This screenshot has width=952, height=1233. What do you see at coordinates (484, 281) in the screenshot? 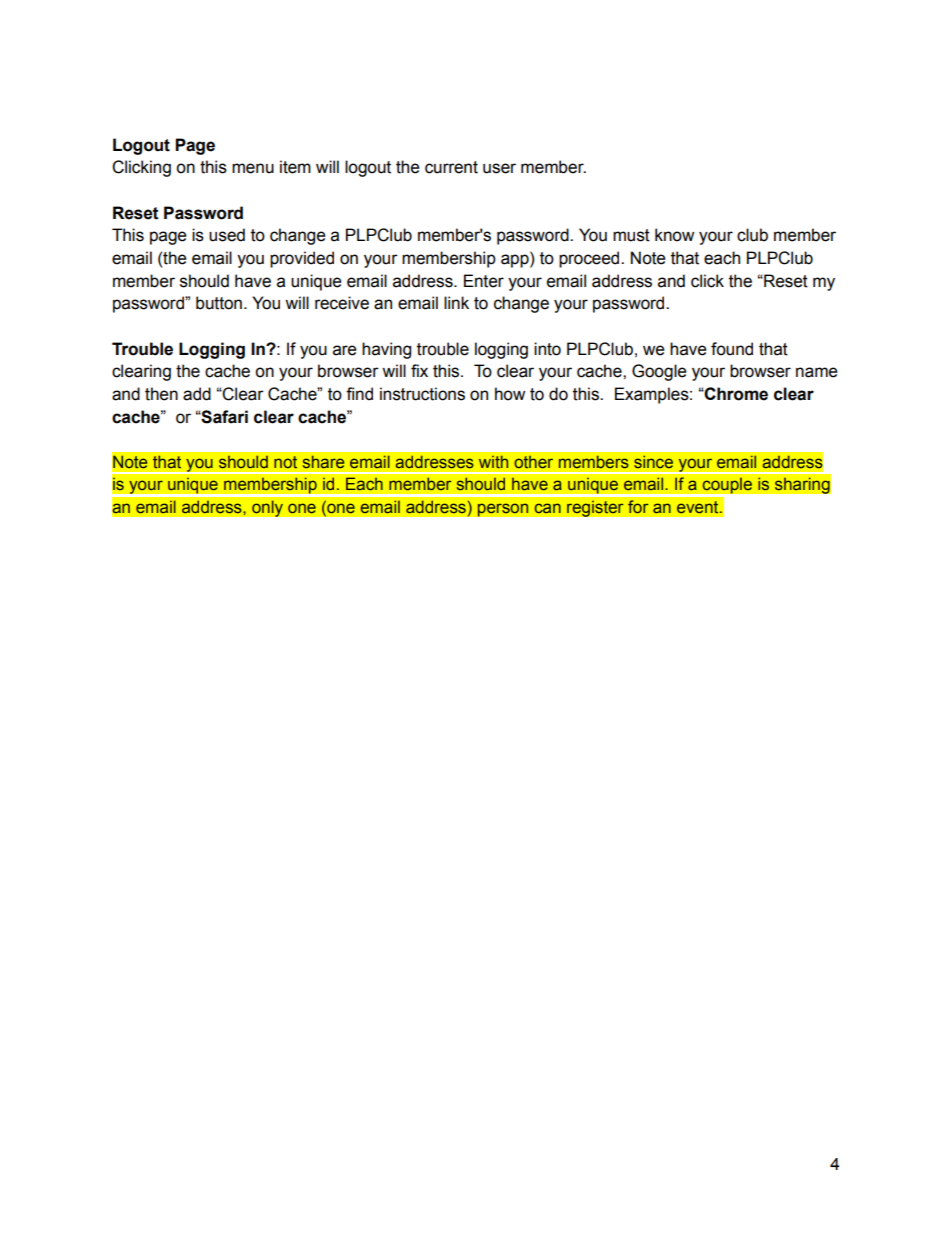
I see `Enter` at bounding box center [484, 281].
